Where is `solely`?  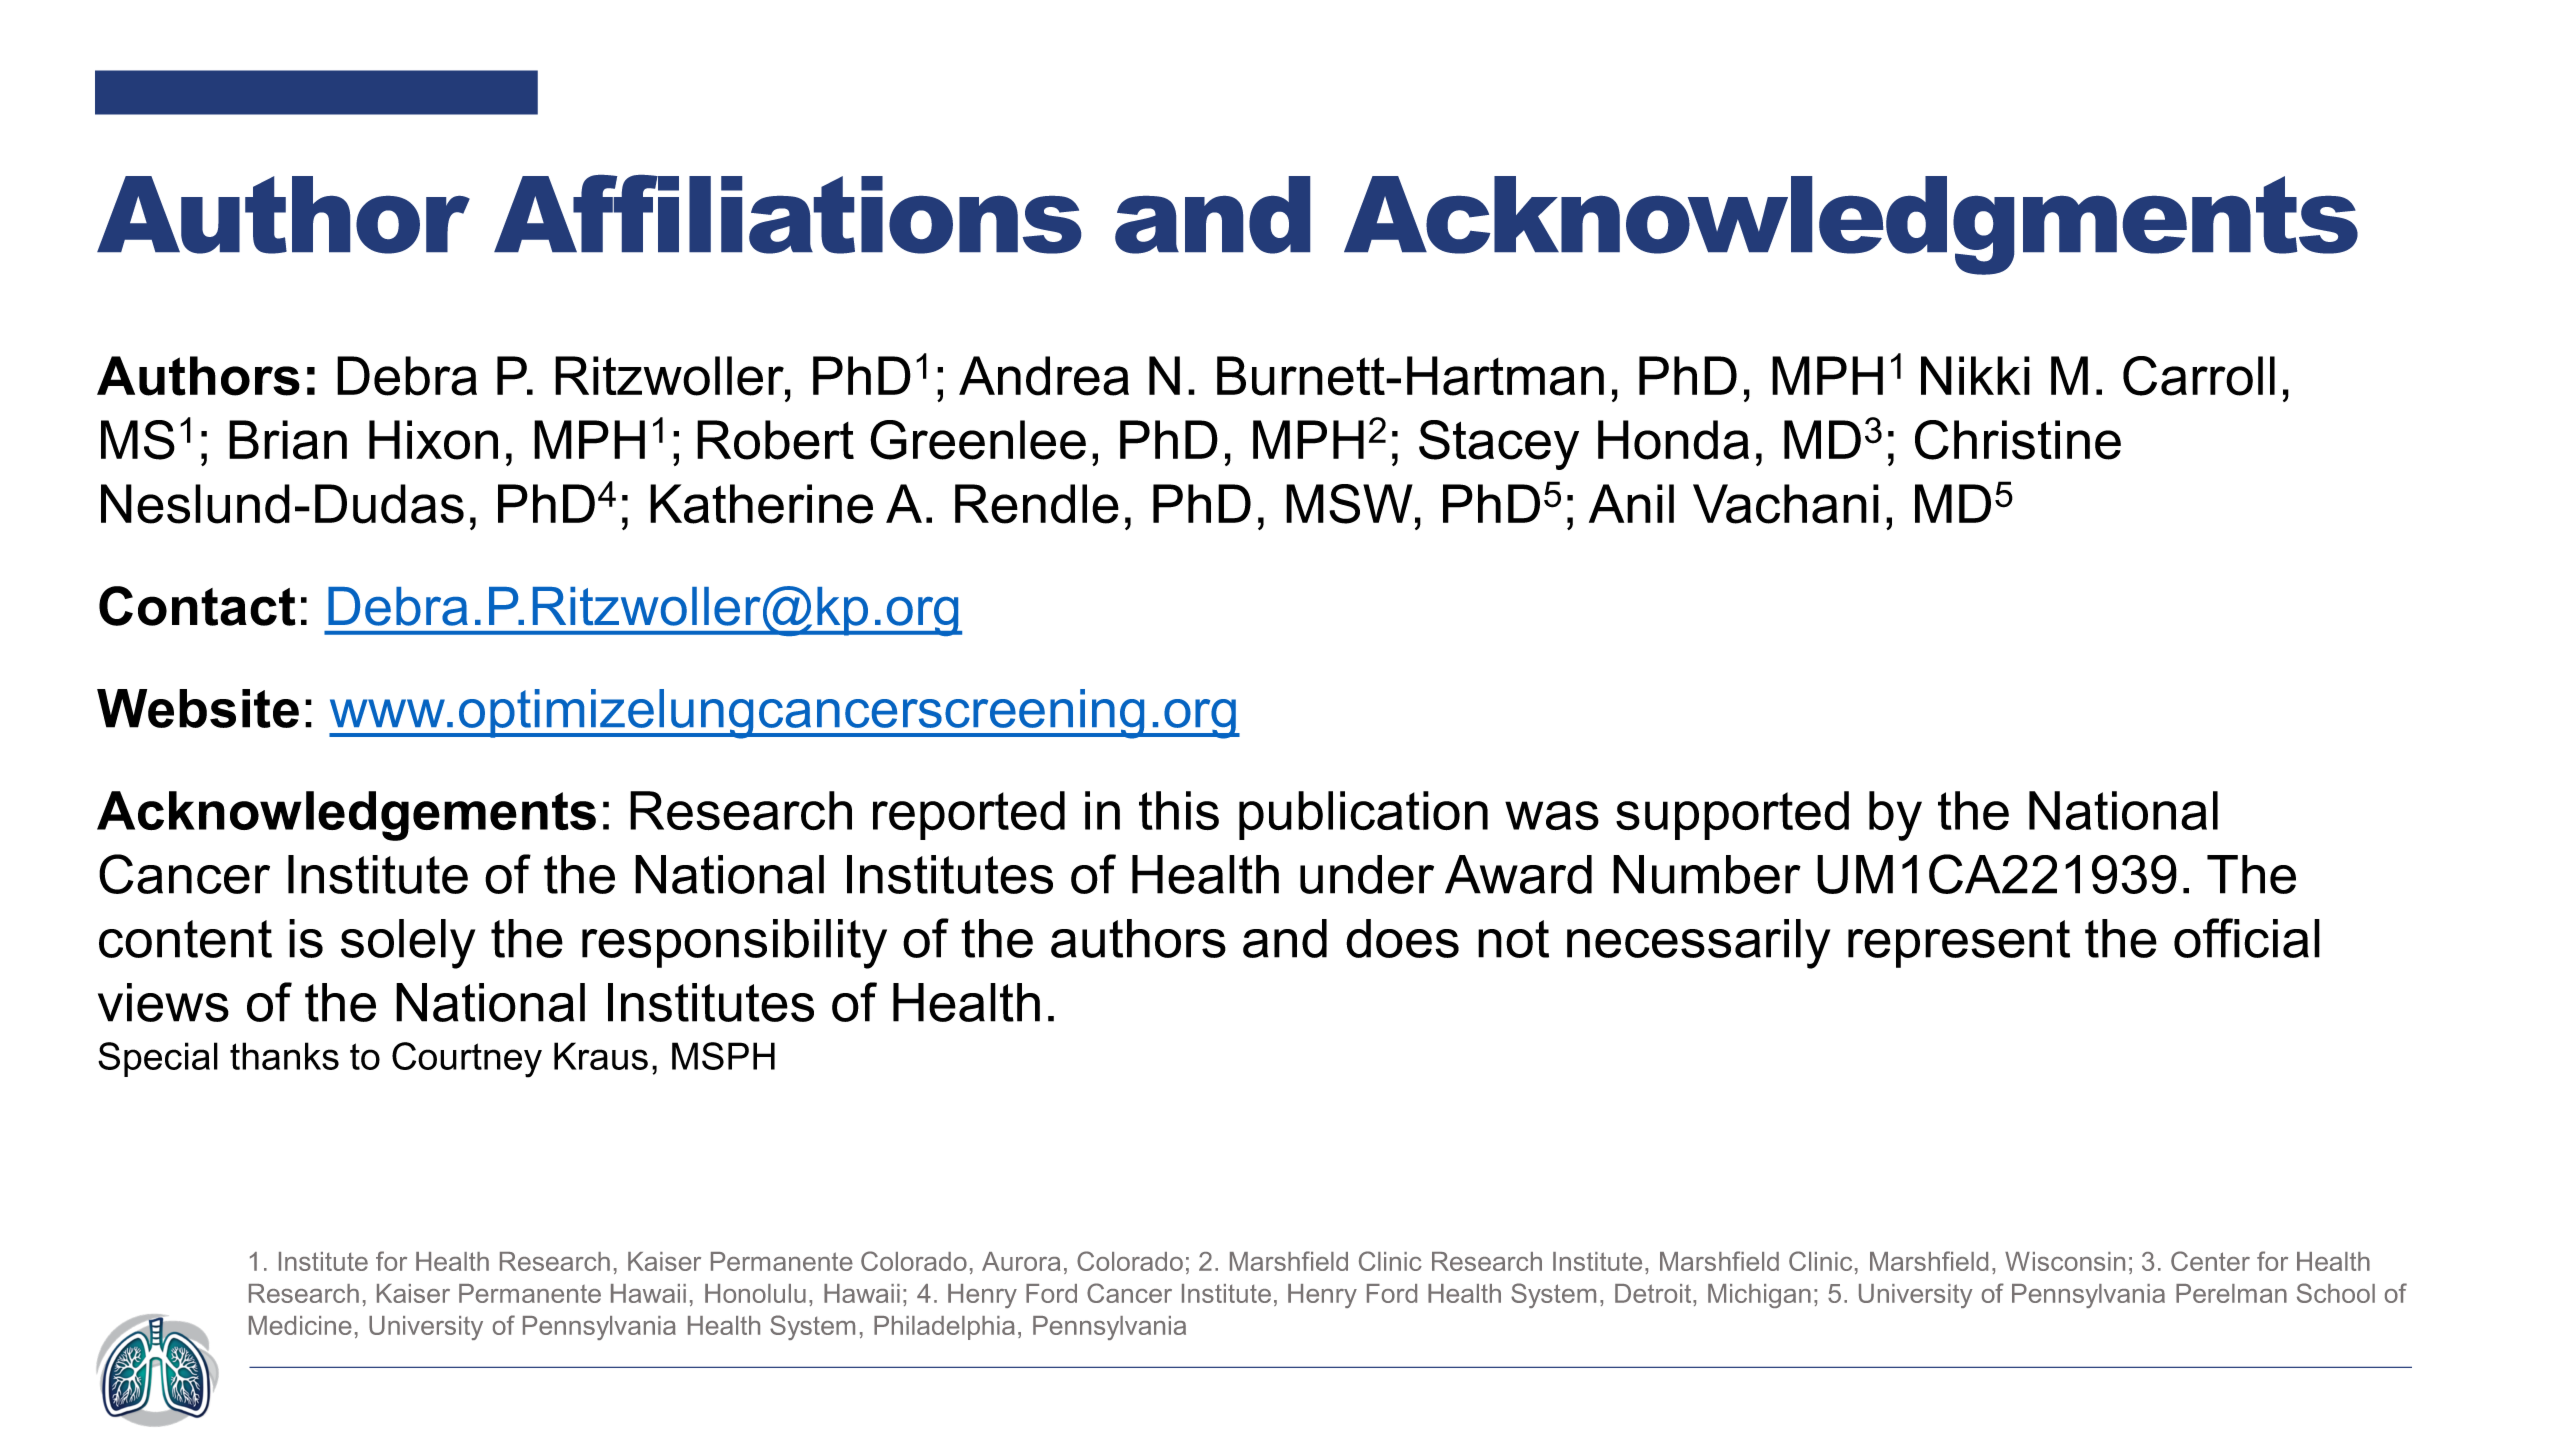 solely is located at coordinates (408, 944).
